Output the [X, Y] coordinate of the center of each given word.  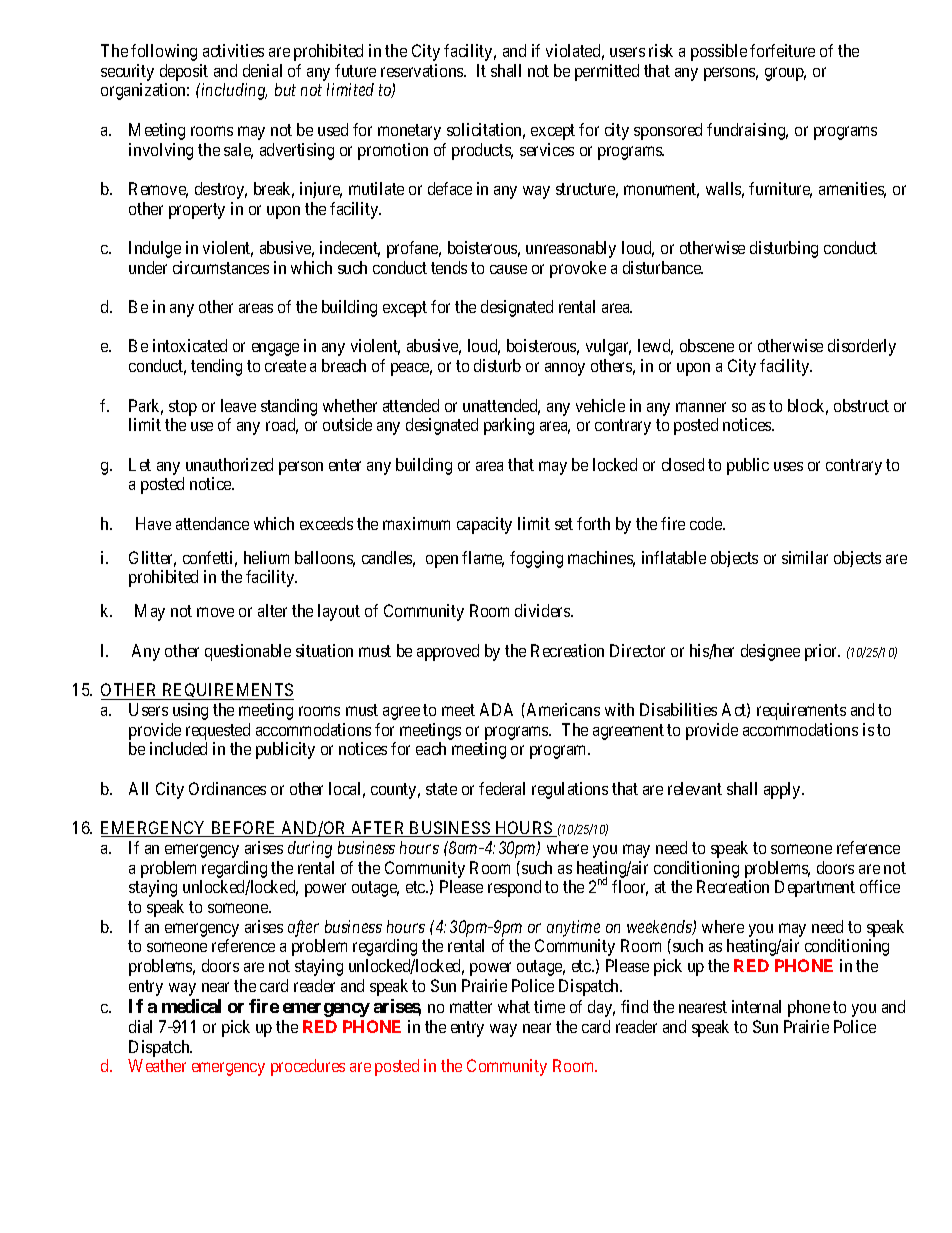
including [234, 91]
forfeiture [782, 50]
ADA [496, 709]
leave [238, 405]
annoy [565, 369]
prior [822, 652]
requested [218, 731]
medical [191, 1006]
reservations [423, 70]
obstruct [861, 405]
